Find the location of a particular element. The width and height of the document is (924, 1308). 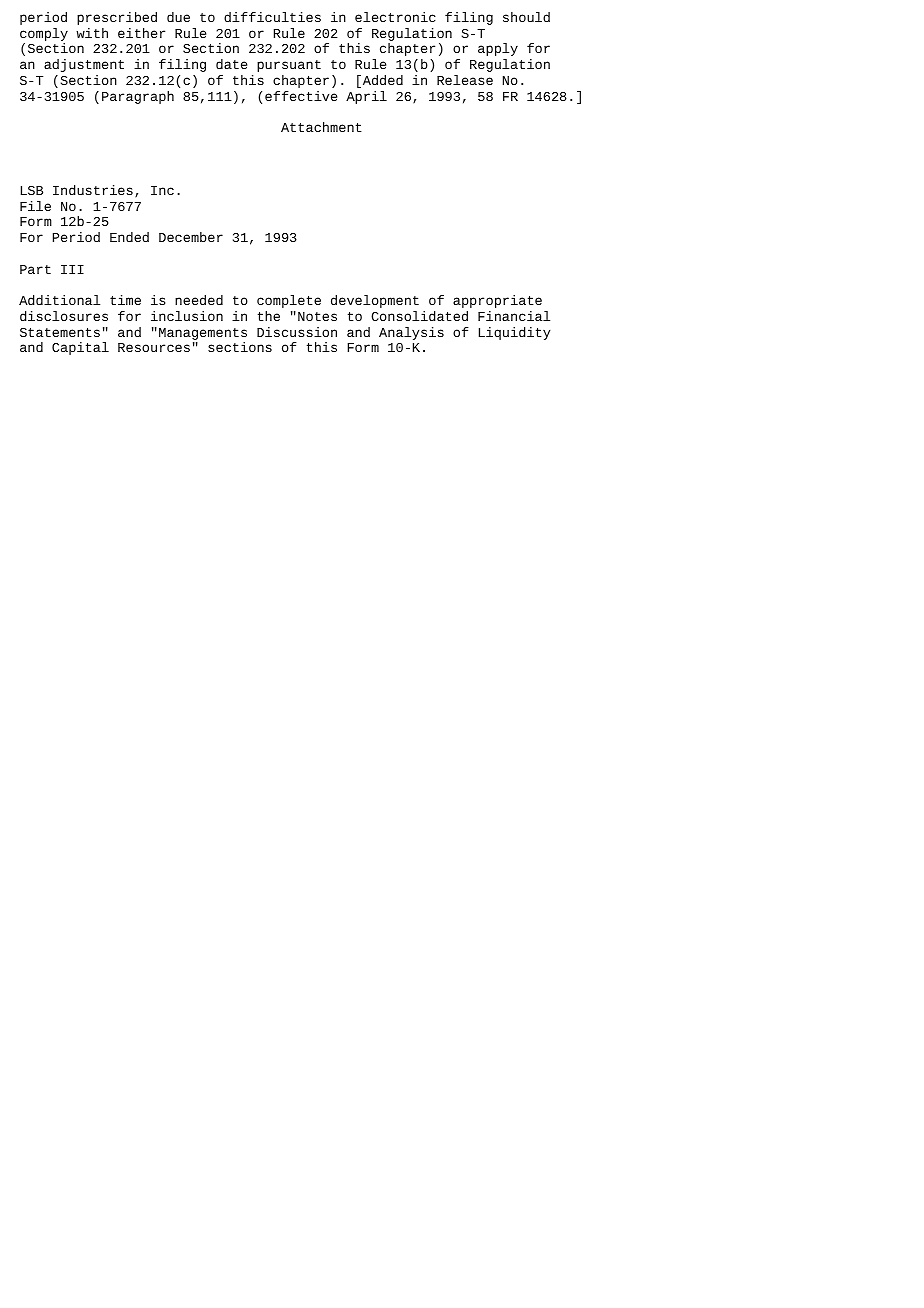

Discussion is located at coordinates (297, 332).
